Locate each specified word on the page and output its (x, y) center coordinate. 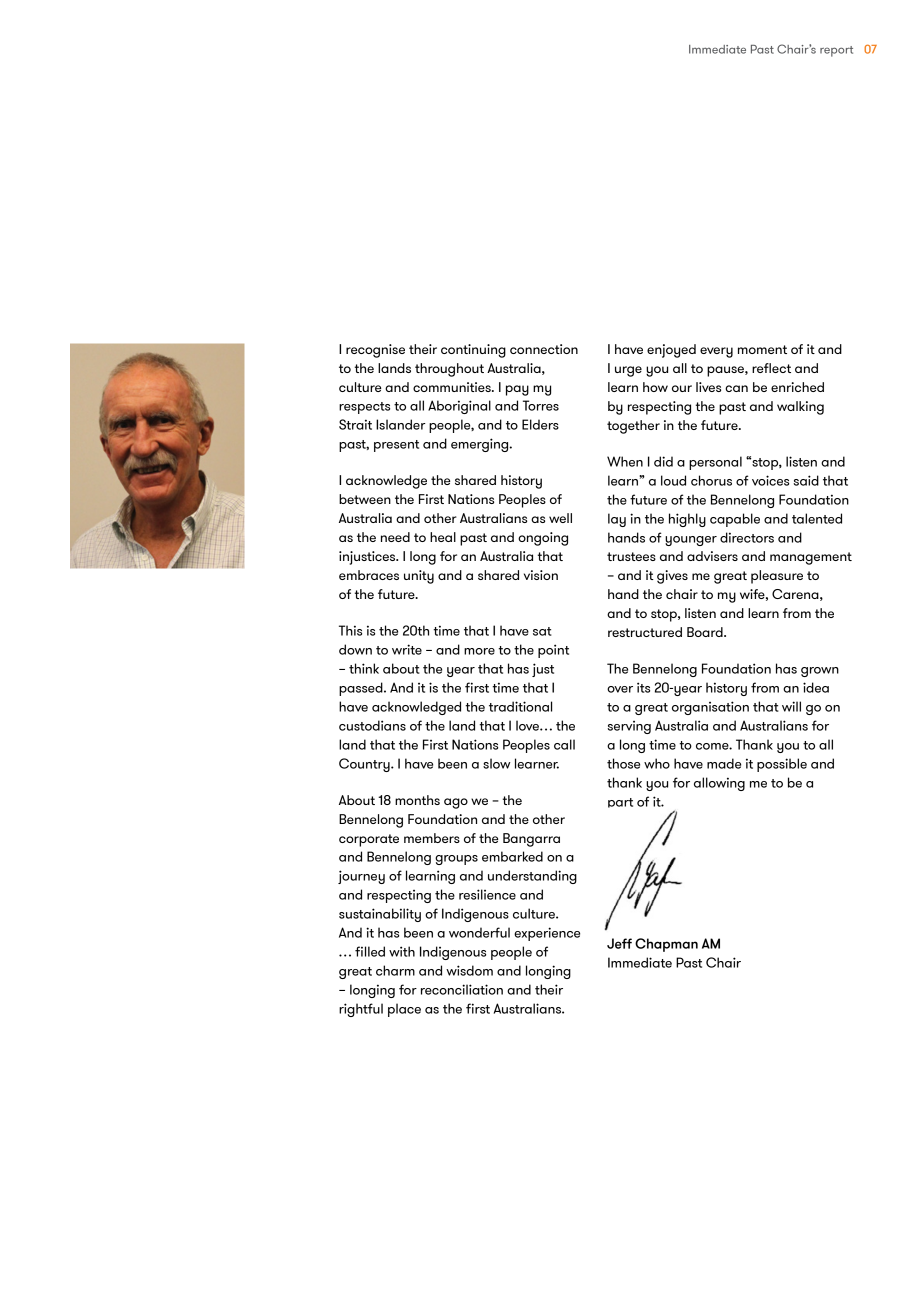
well (560, 518)
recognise (375, 351)
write (407, 649)
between (365, 499)
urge (628, 371)
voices (770, 480)
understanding (532, 877)
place (404, 1010)
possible (782, 765)
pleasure (777, 577)
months (417, 800)
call (564, 744)
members (432, 838)
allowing (719, 784)
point (553, 651)
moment (762, 349)
